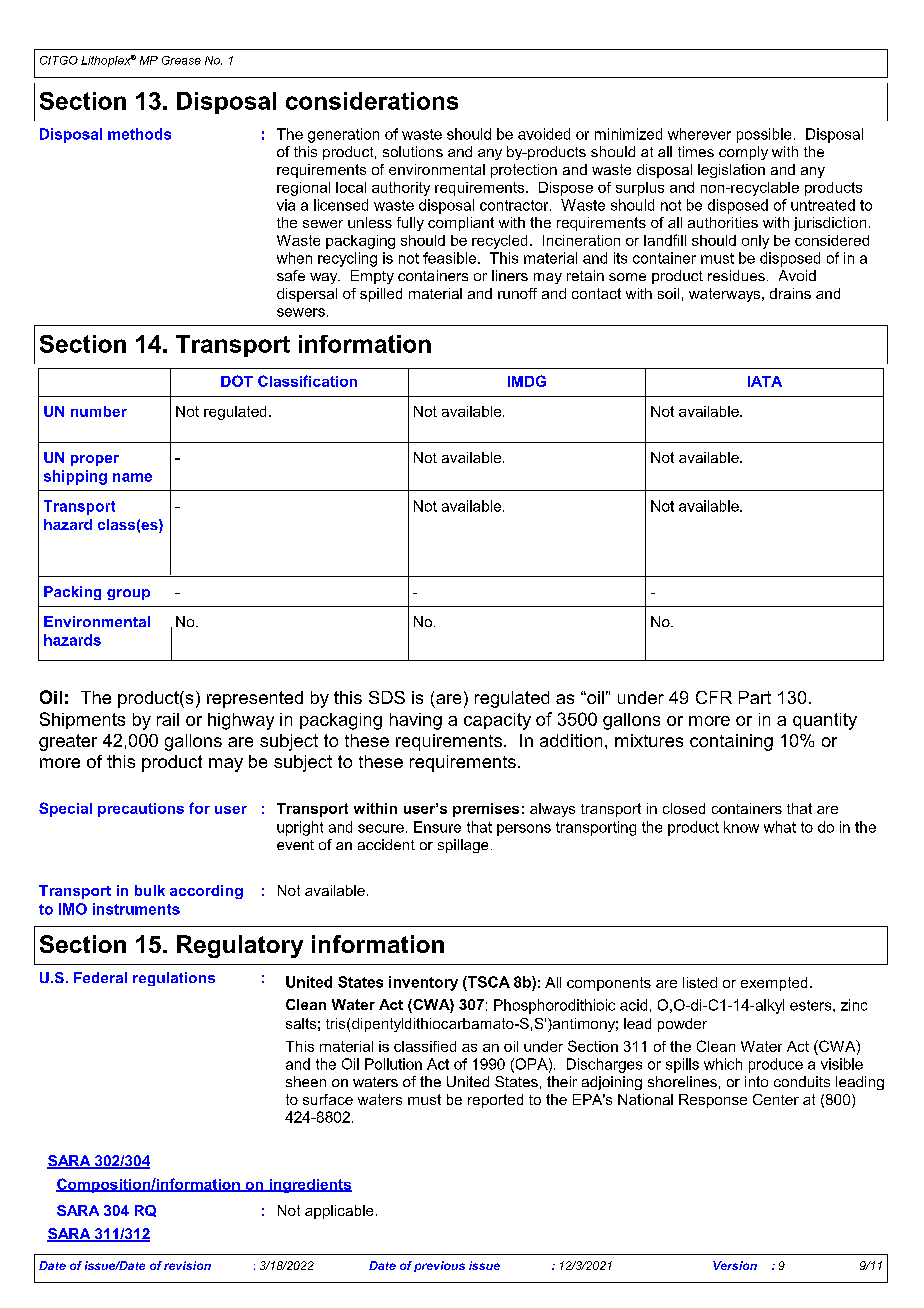 The height and width of the page is (1308, 924). What do you see at coordinates (517, 293) in the page?
I see `runoff` at bounding box center [517, 293].
